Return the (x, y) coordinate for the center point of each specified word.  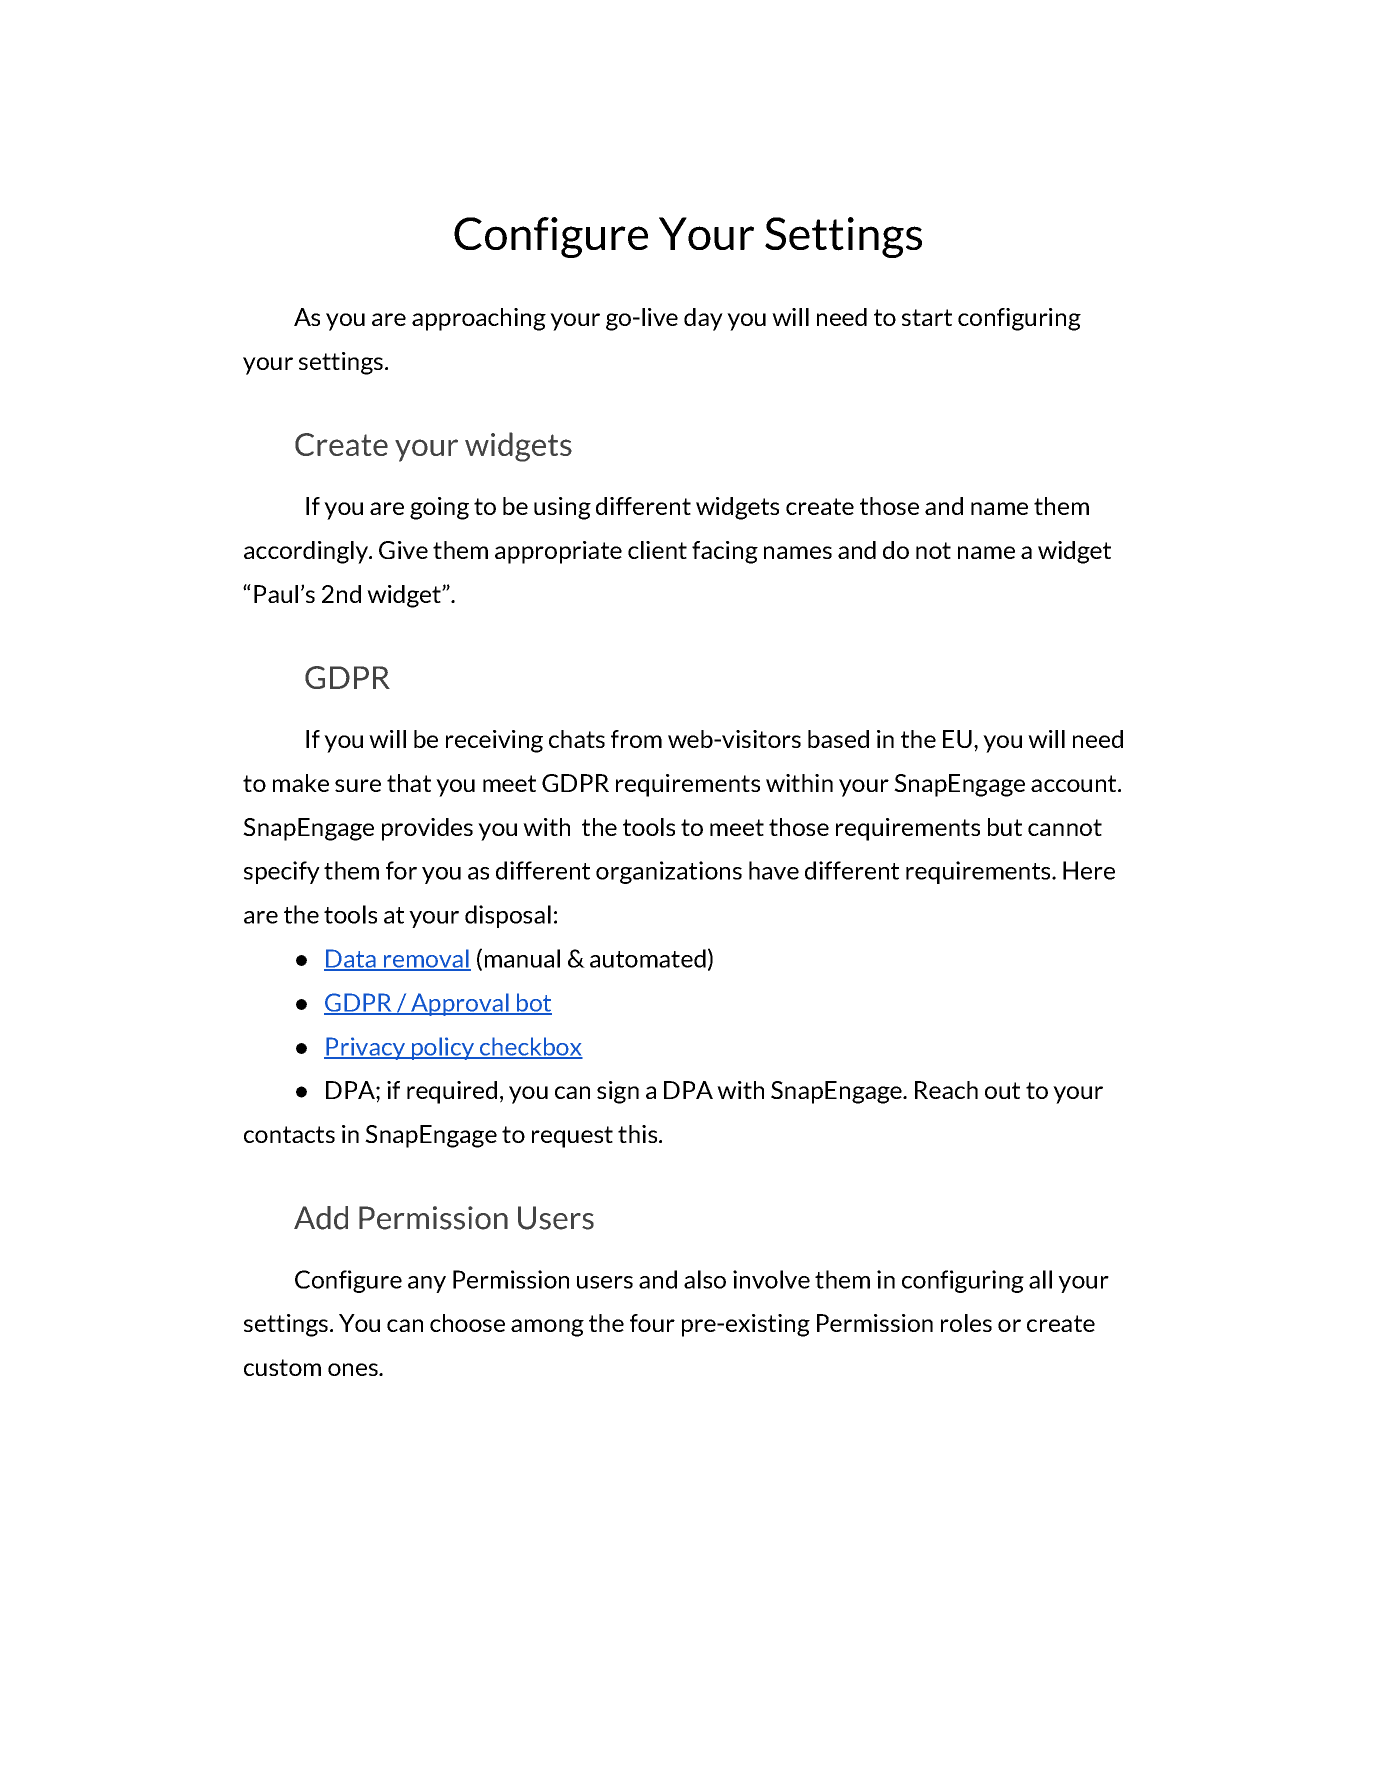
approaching (479, 319)
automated (648, 958)
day (703, 319)
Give (403, 550)
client (657, 550)
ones (354, 1369)
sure (358, 785)
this (639, 1134)
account (1075, 783)
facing (725, 552)
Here (1089, 870)
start (927, 317)
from (636, 739)
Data (351, 959)
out (1002, 1090)
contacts (289, 1134)
